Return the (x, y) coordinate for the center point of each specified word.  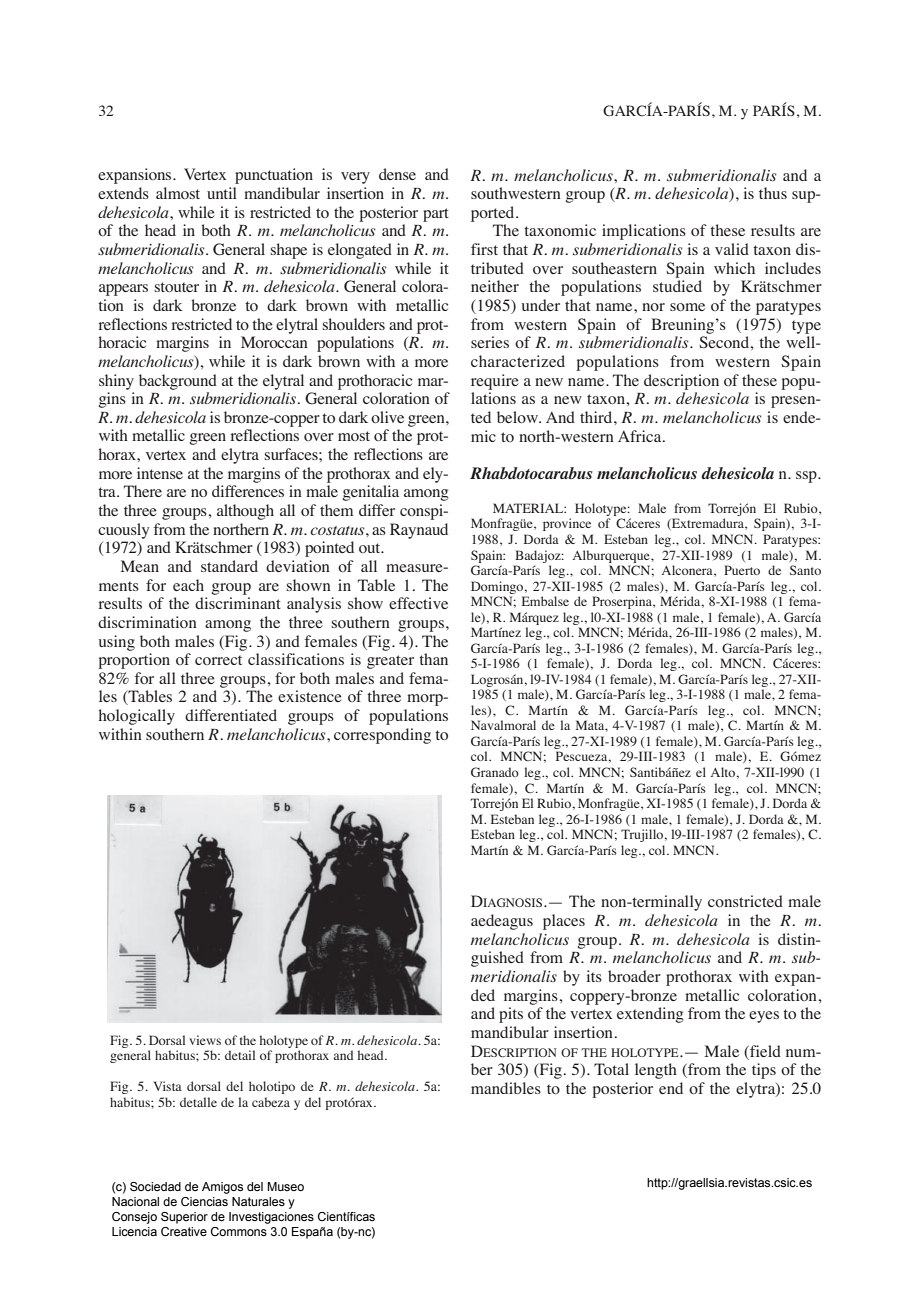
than (433, 659)
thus (773, 193)
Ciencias (204, 1201)
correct (218, 660)
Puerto (742, 570)
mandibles (506, 1088)
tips (764, 1071)
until (222, 193)
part (436, 215)
